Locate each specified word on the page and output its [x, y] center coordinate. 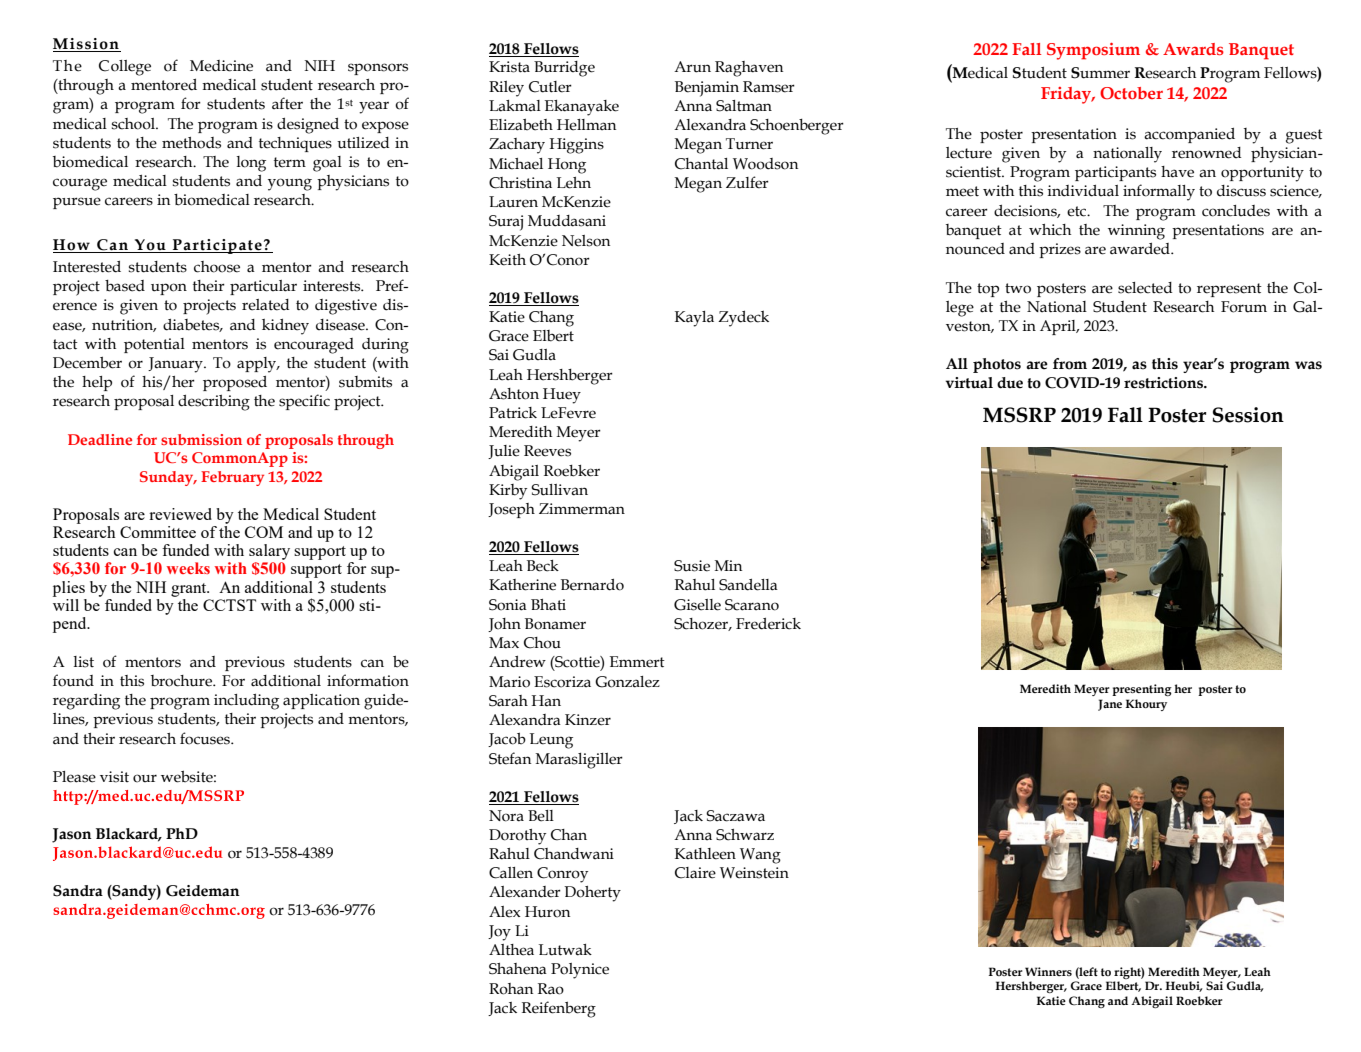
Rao [551, 989]
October [1131, 93]
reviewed [180, 514]
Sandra [78, 891]
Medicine [221, 66]
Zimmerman [582, 509]
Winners [1048, 971]
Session [1248, 415]
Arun [692, 67]
